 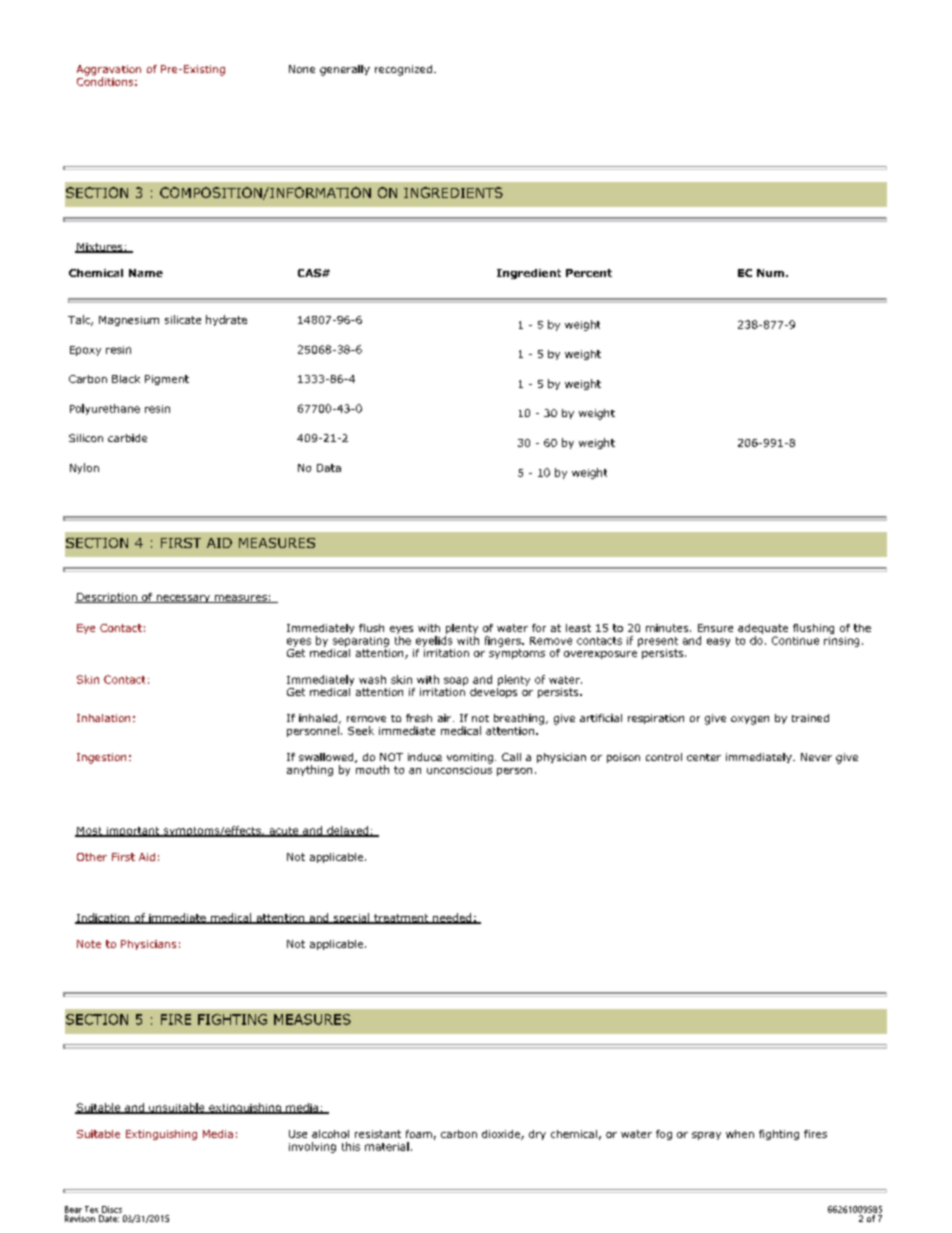 I want to click on Note, so click(x=89, y=944).
